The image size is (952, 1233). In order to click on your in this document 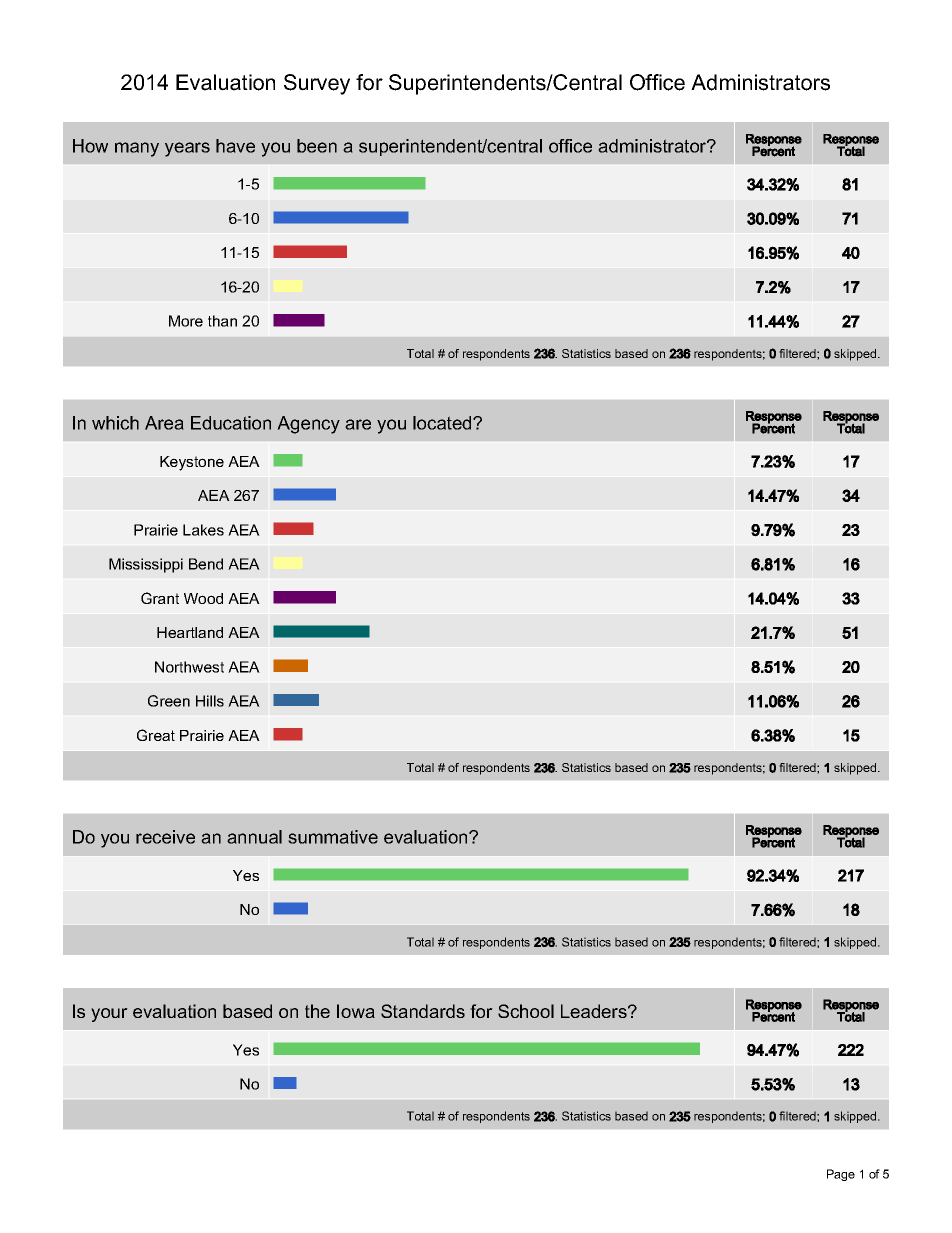, I will do `click(109, 1015)`.
